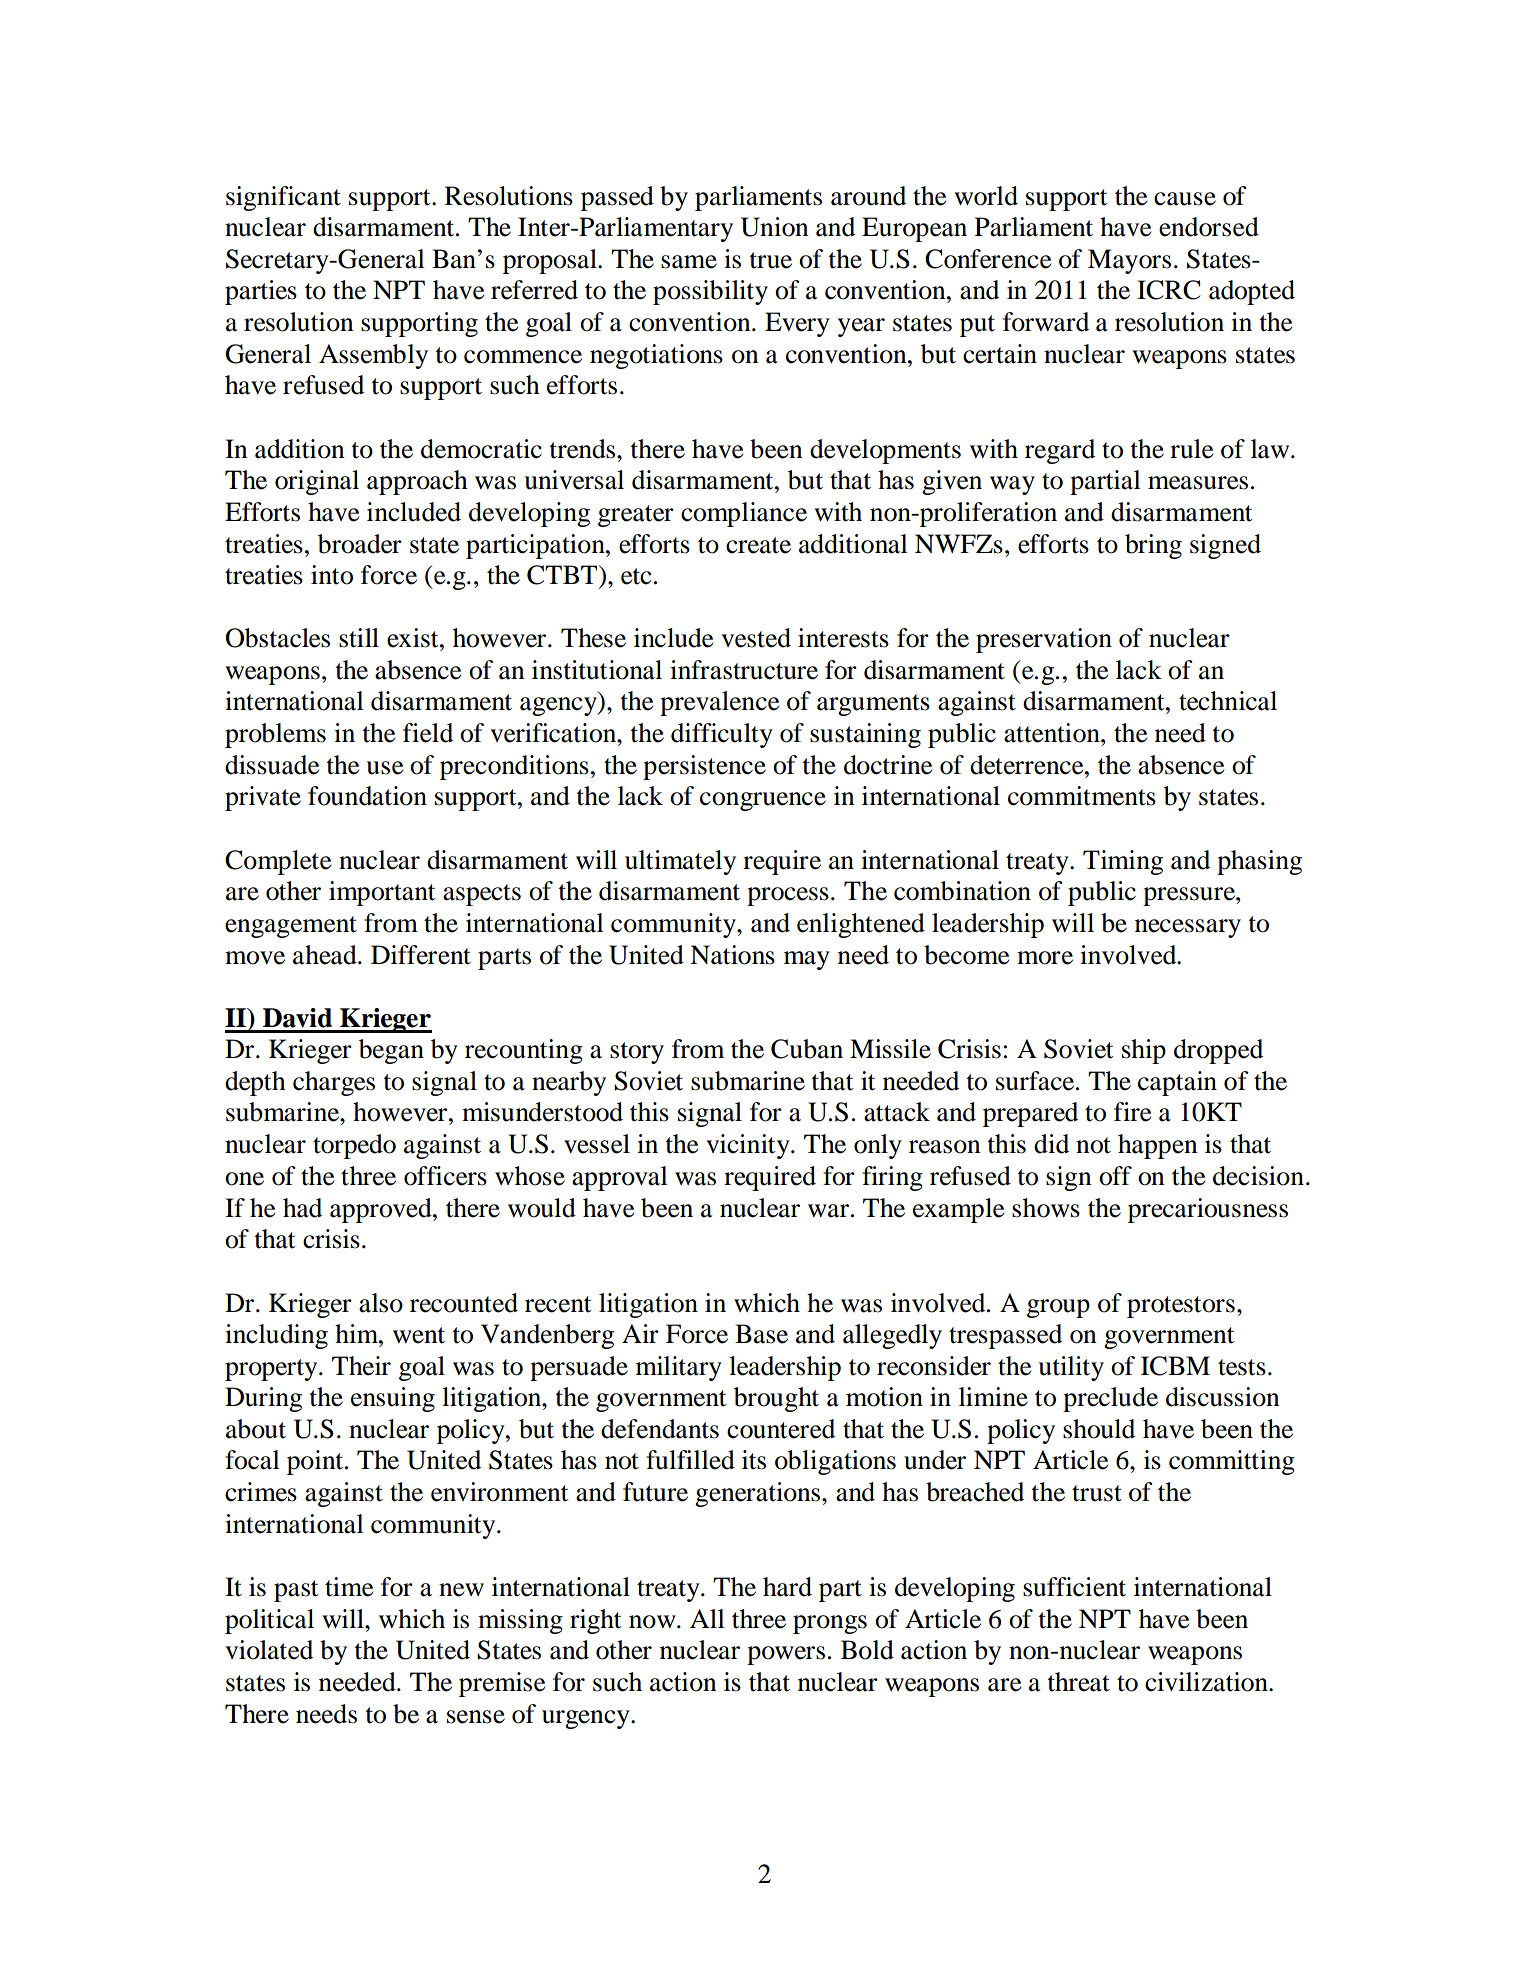 This document has height=1980, width=1530. I want to click on Assembly, so click(373, 356).
